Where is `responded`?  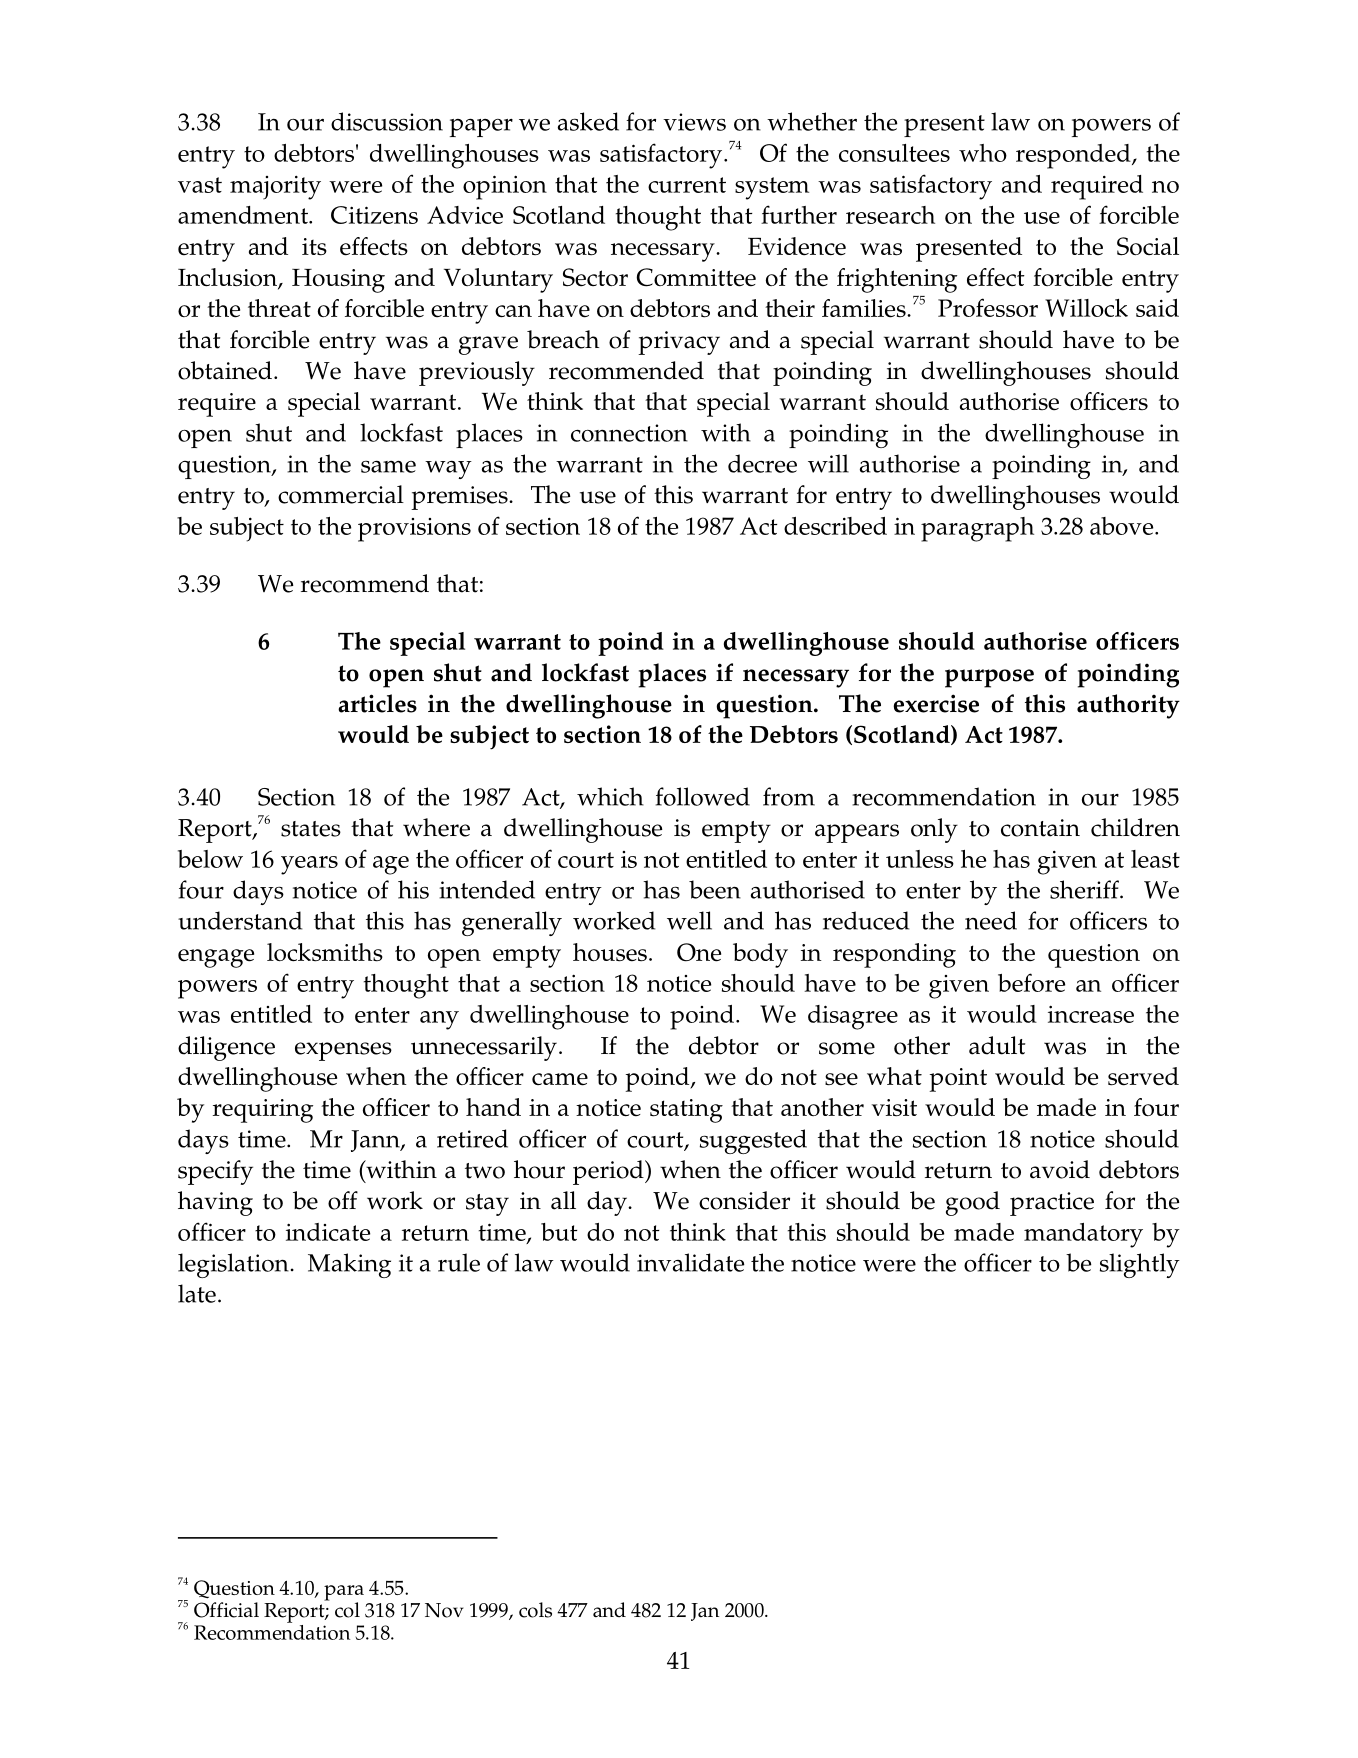
responded is located at coordinates (1074, 156).
